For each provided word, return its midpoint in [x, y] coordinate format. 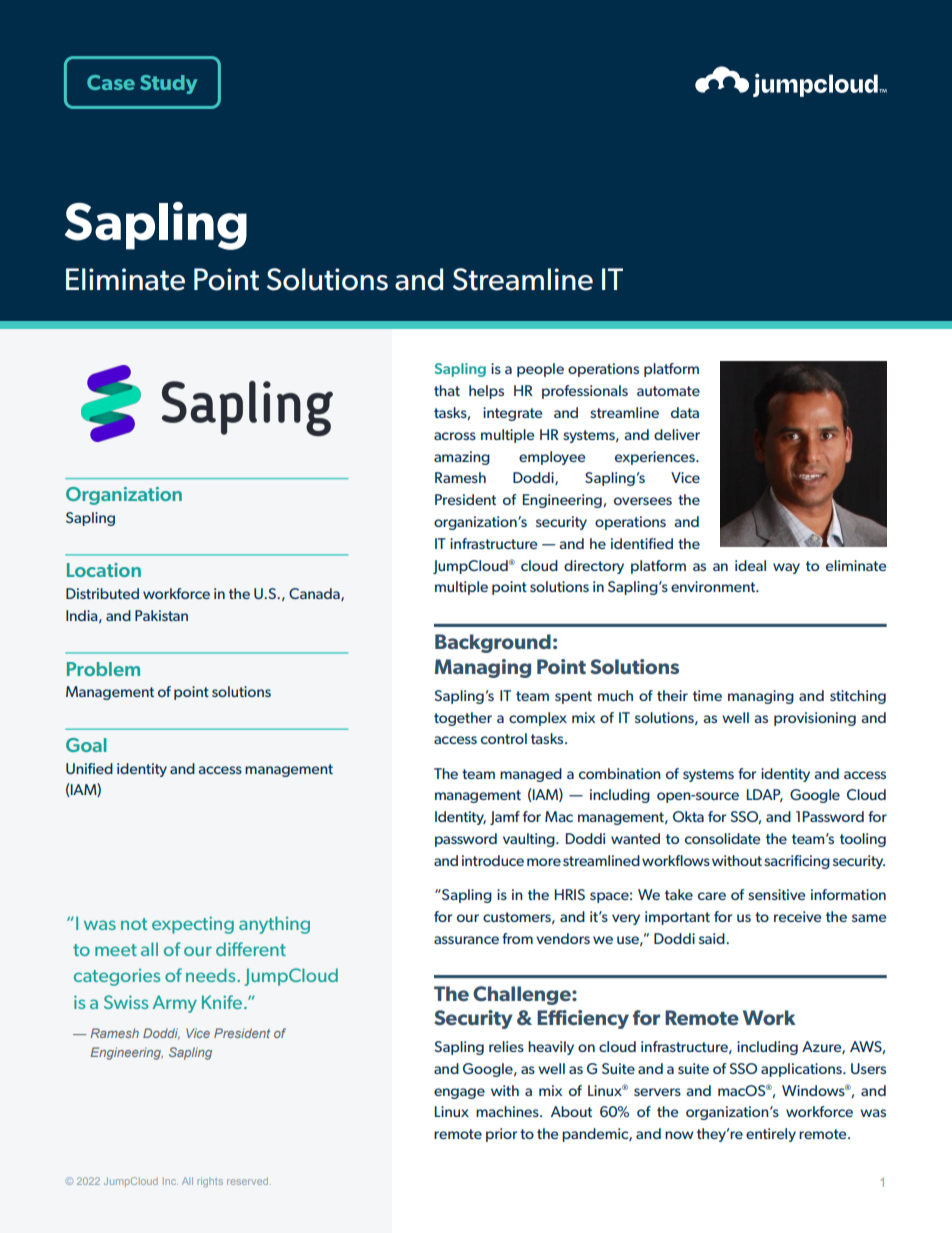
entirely [771, 1135]
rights [210, 1182]
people [540, 370]
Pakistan [161, 615]
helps [486, 392]
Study [168, 84]
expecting [193, 925]
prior [501, 1135]
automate [668, 391]
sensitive [776, 894]
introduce [493, 860]
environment [714, 586]
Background [493, 643]
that [447, 390]
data [685, 412]
